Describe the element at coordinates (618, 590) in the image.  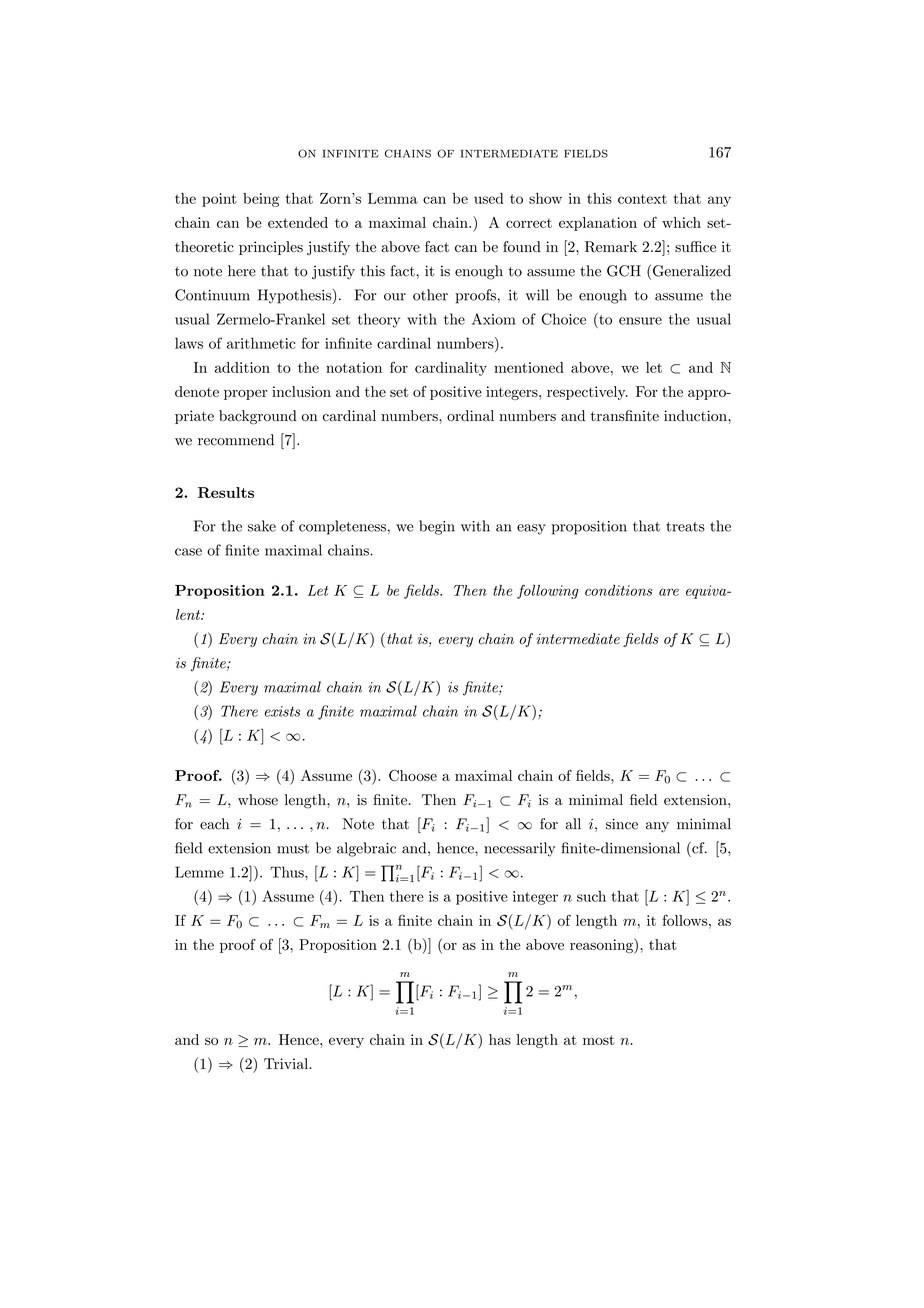
I see `conditions` at that location.
